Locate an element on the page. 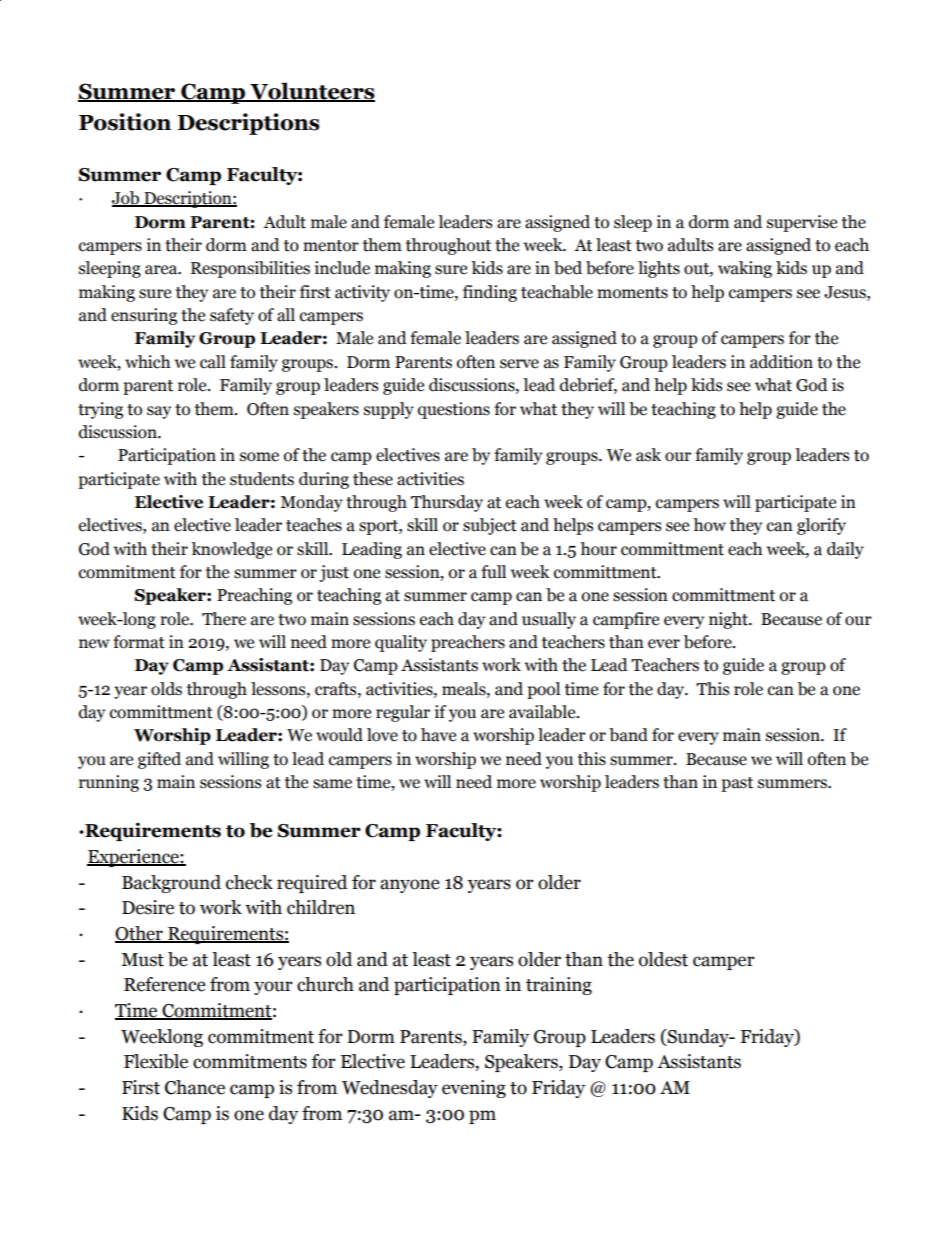  supervise is located at coordinates (802, 223).
